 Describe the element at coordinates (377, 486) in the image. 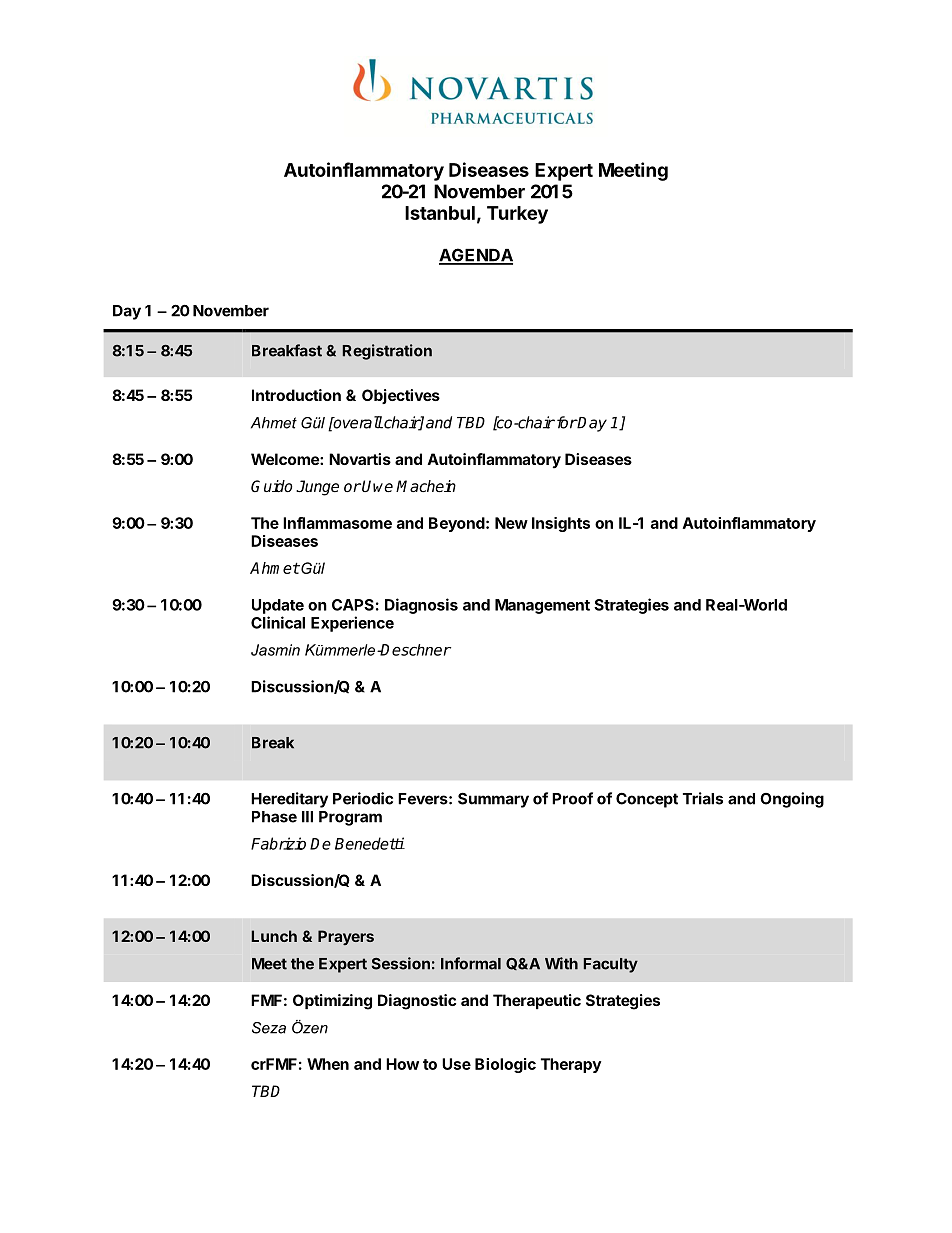

I see `Uwe` at that location.
